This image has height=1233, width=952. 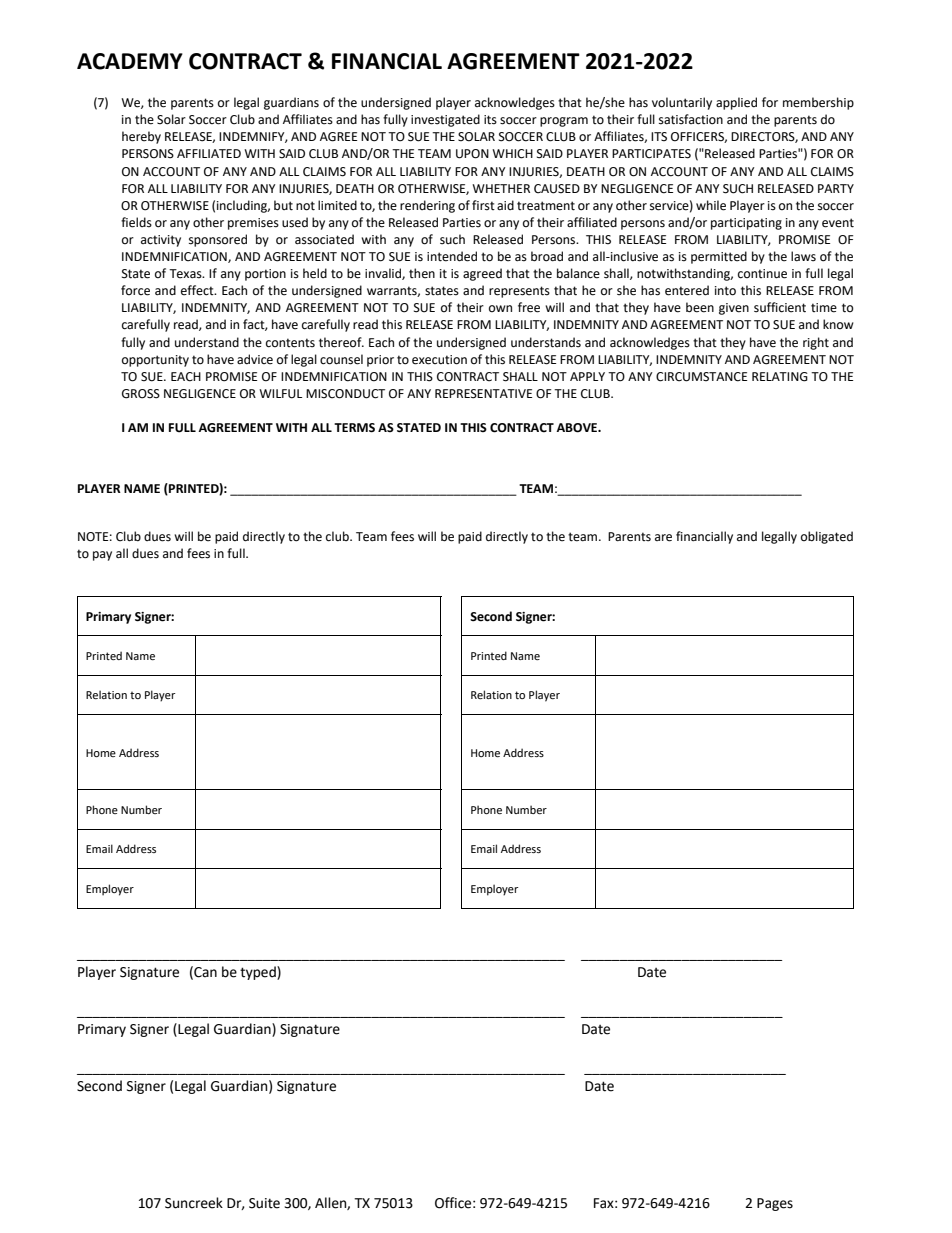 I want to click on typed, so click(x=259, y=973).
